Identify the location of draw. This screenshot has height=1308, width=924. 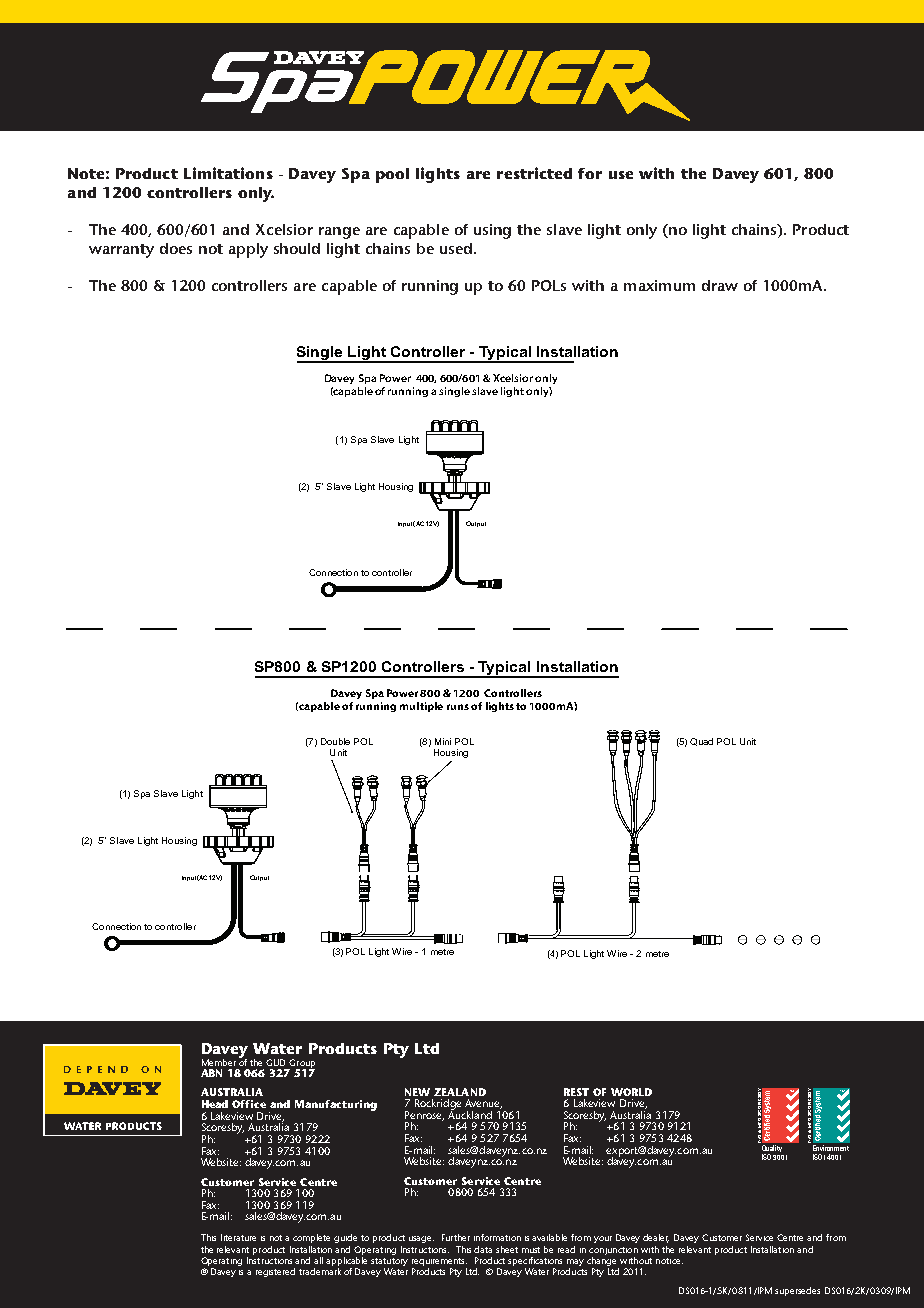
(720, 285).
